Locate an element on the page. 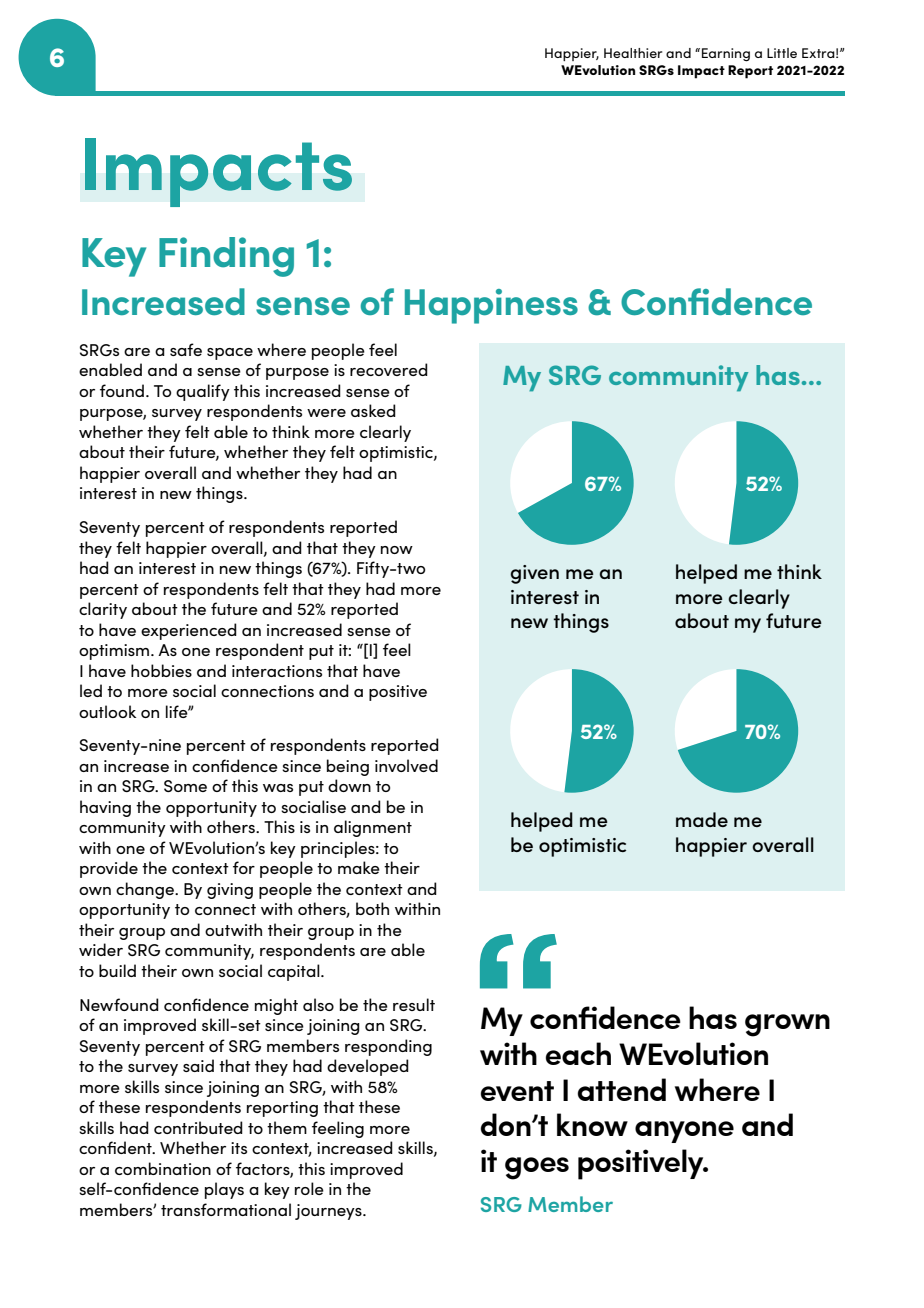 The width and height of the image is (924, 1308). qualify is located at coordinates (203, 392).
